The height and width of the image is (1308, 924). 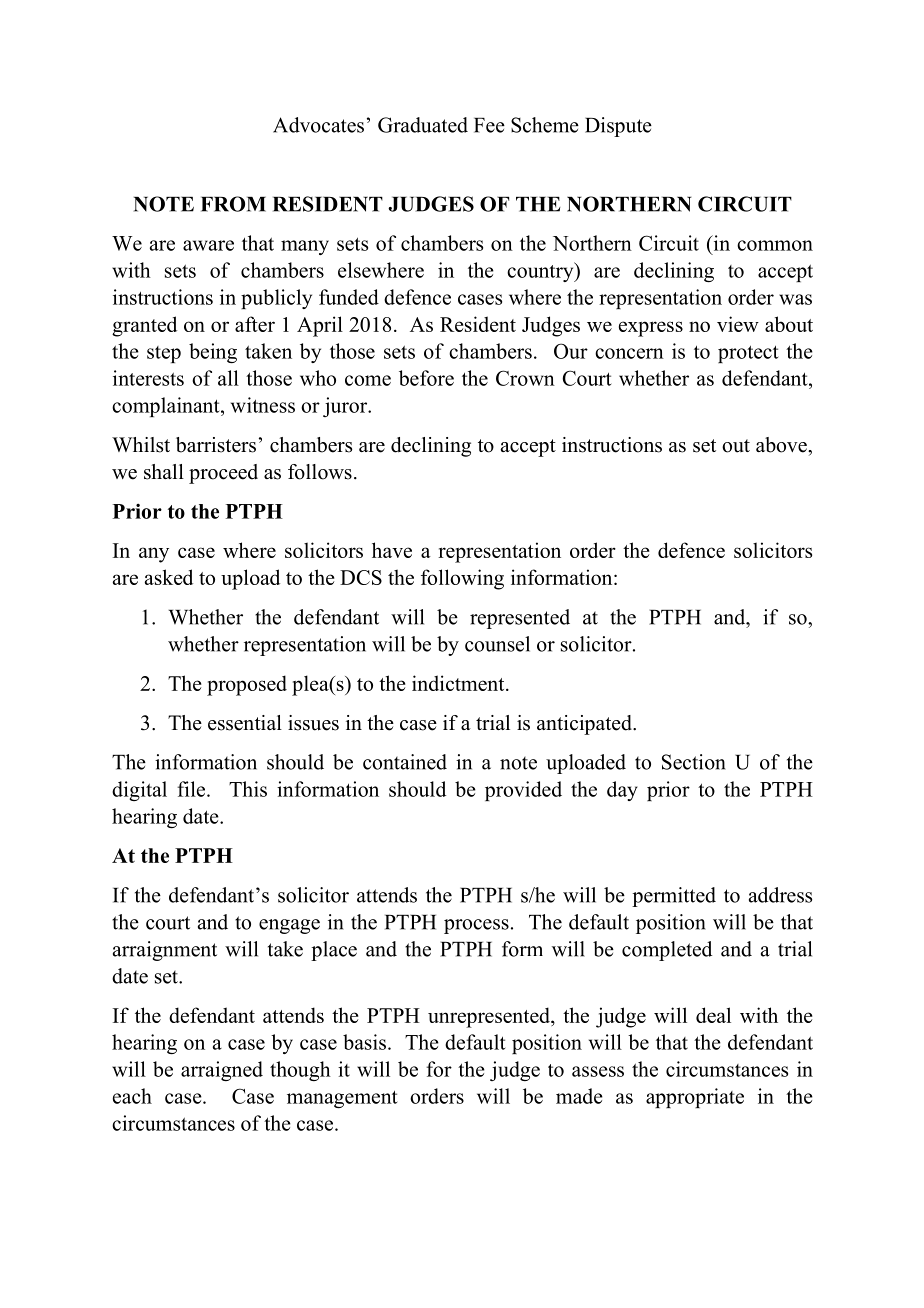 I want to click on Fee, so click(x=489, y=125).
